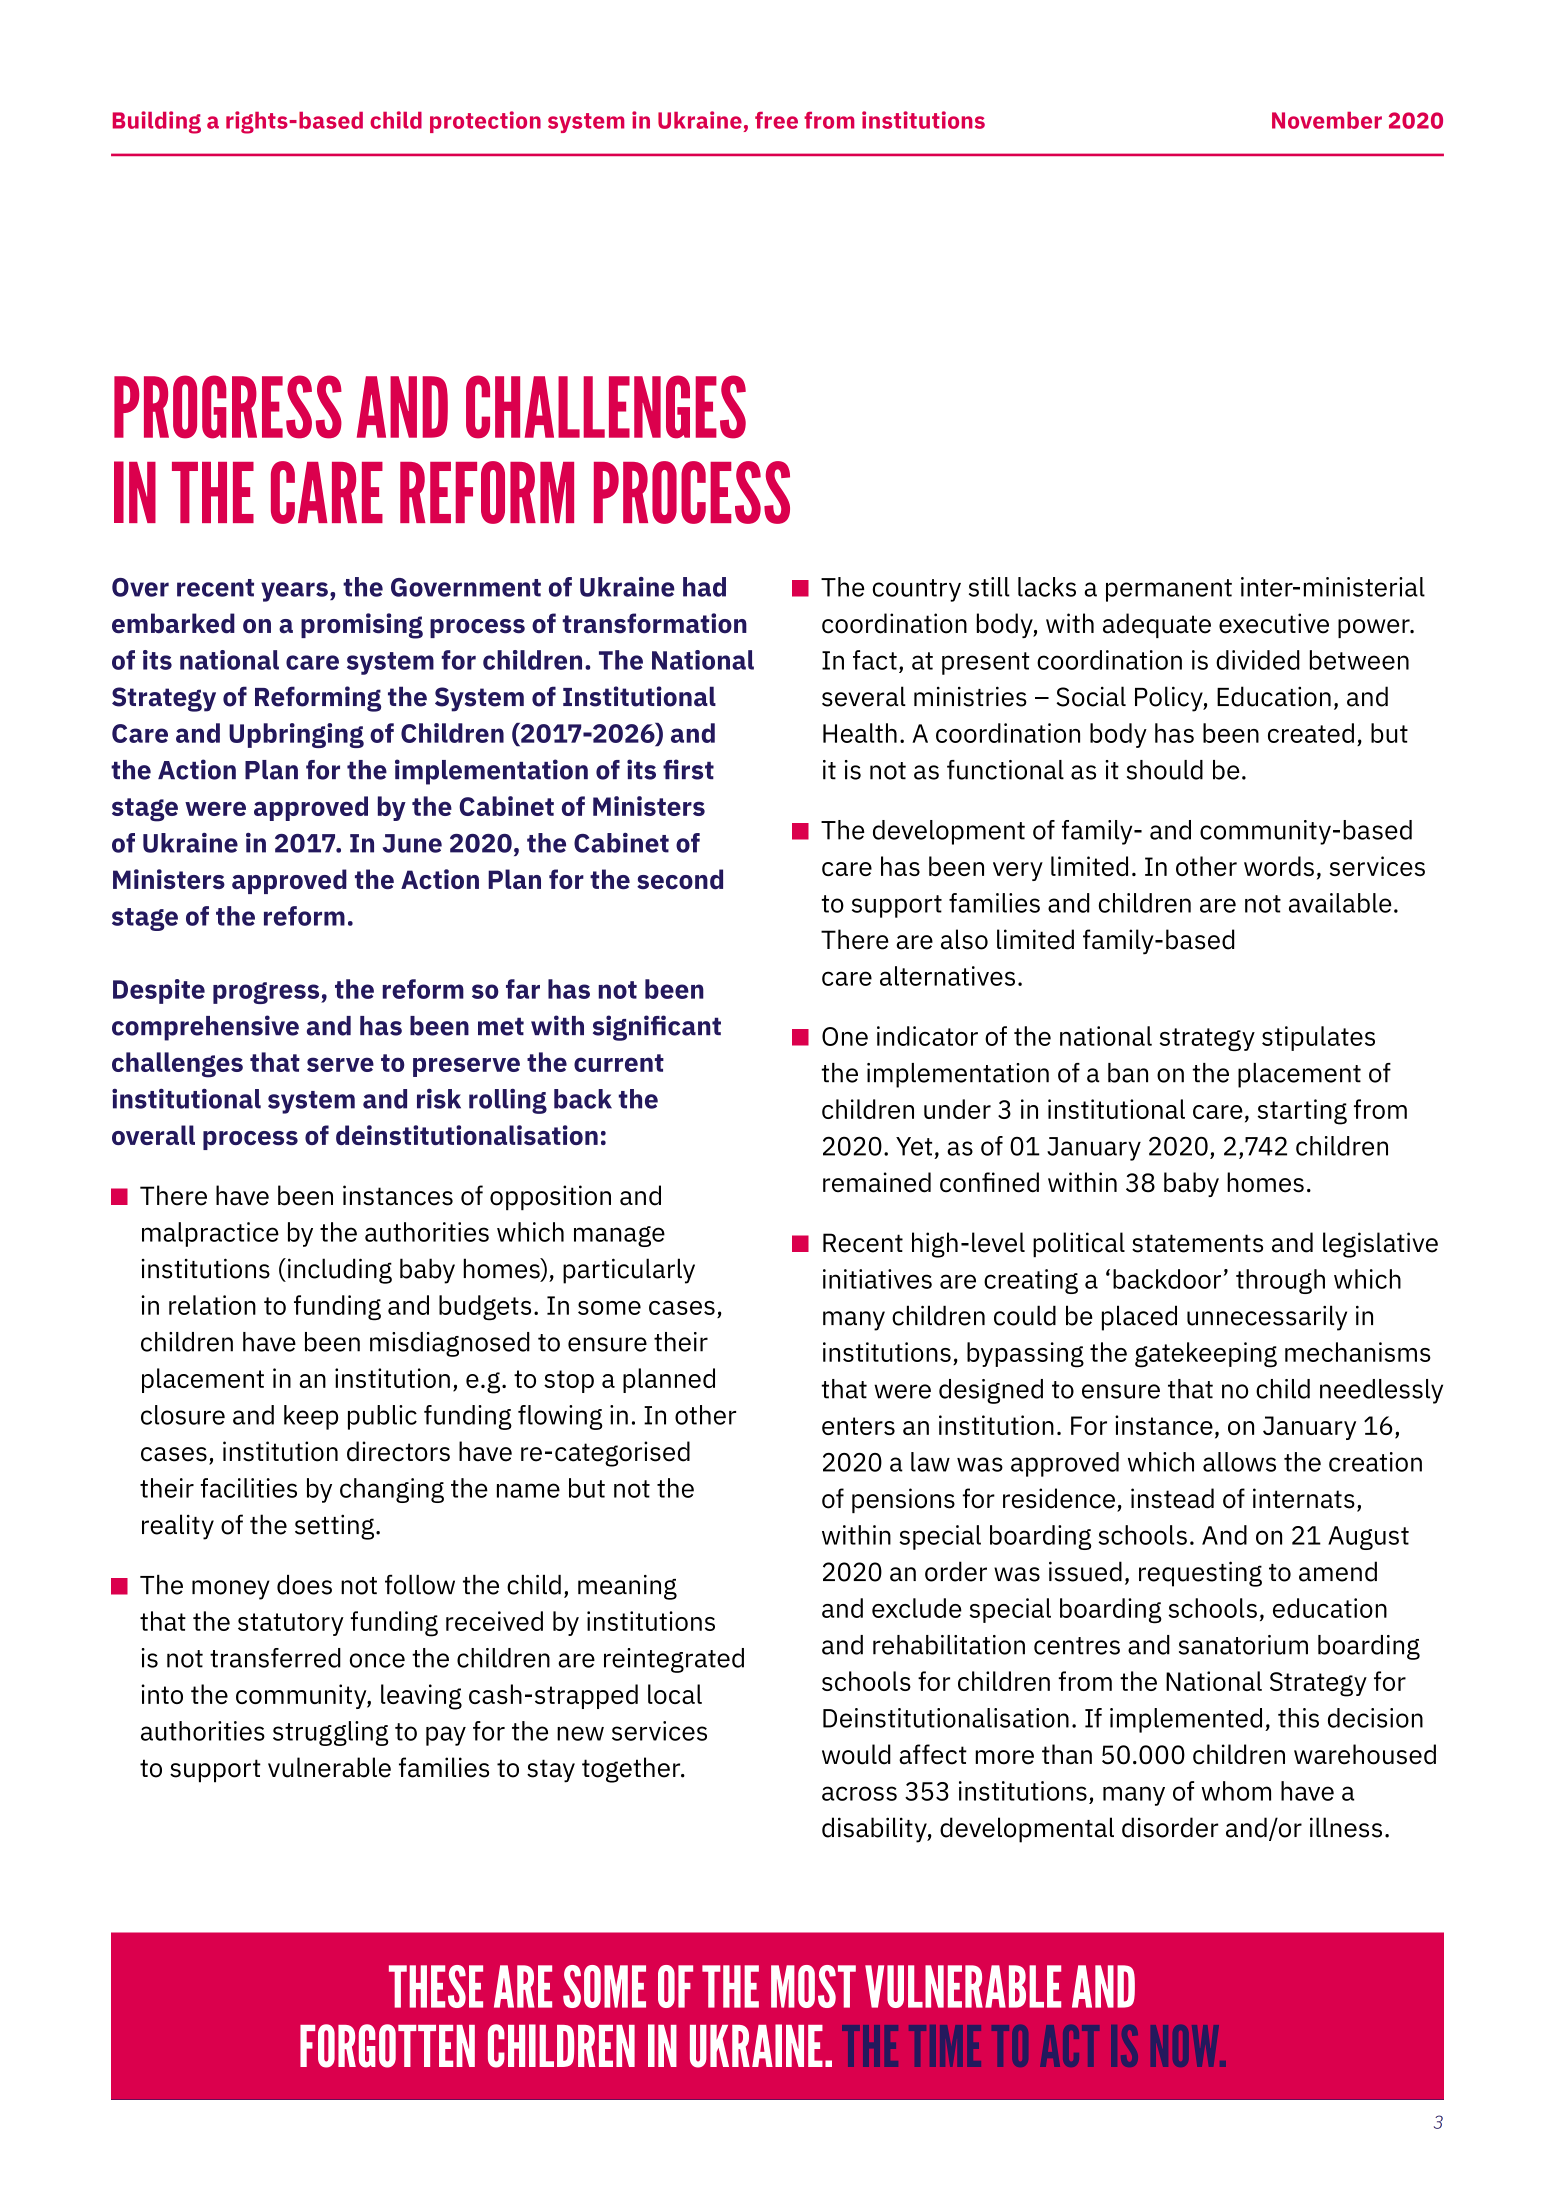 The width and height of the screenshot is (1555, 2199). Describe the element at coordinates (858, 1426) in the screenshot. I see `enters` at that location.
